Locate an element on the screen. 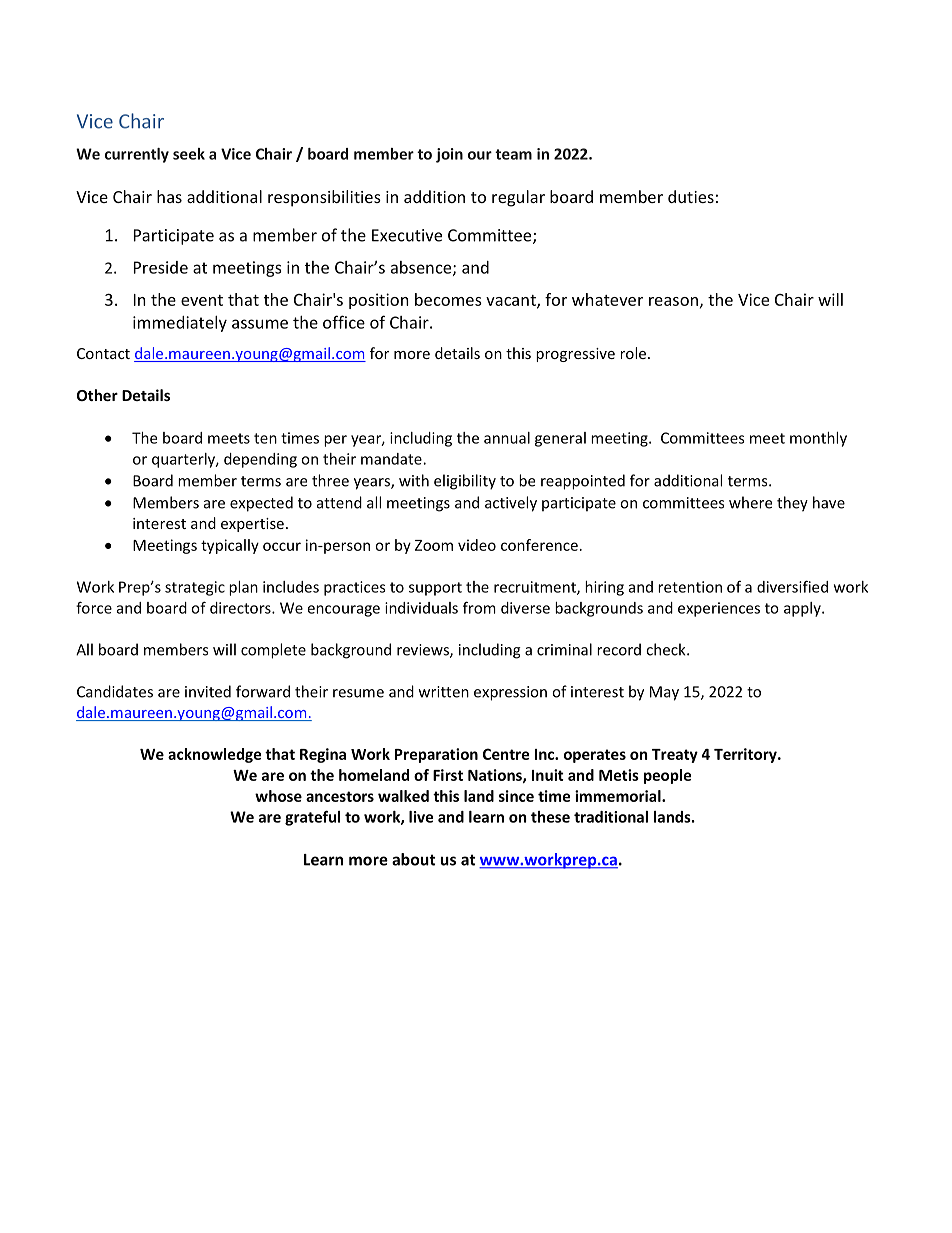 The image size is (952, 1233). actively is located at coordinates (511, 504).
